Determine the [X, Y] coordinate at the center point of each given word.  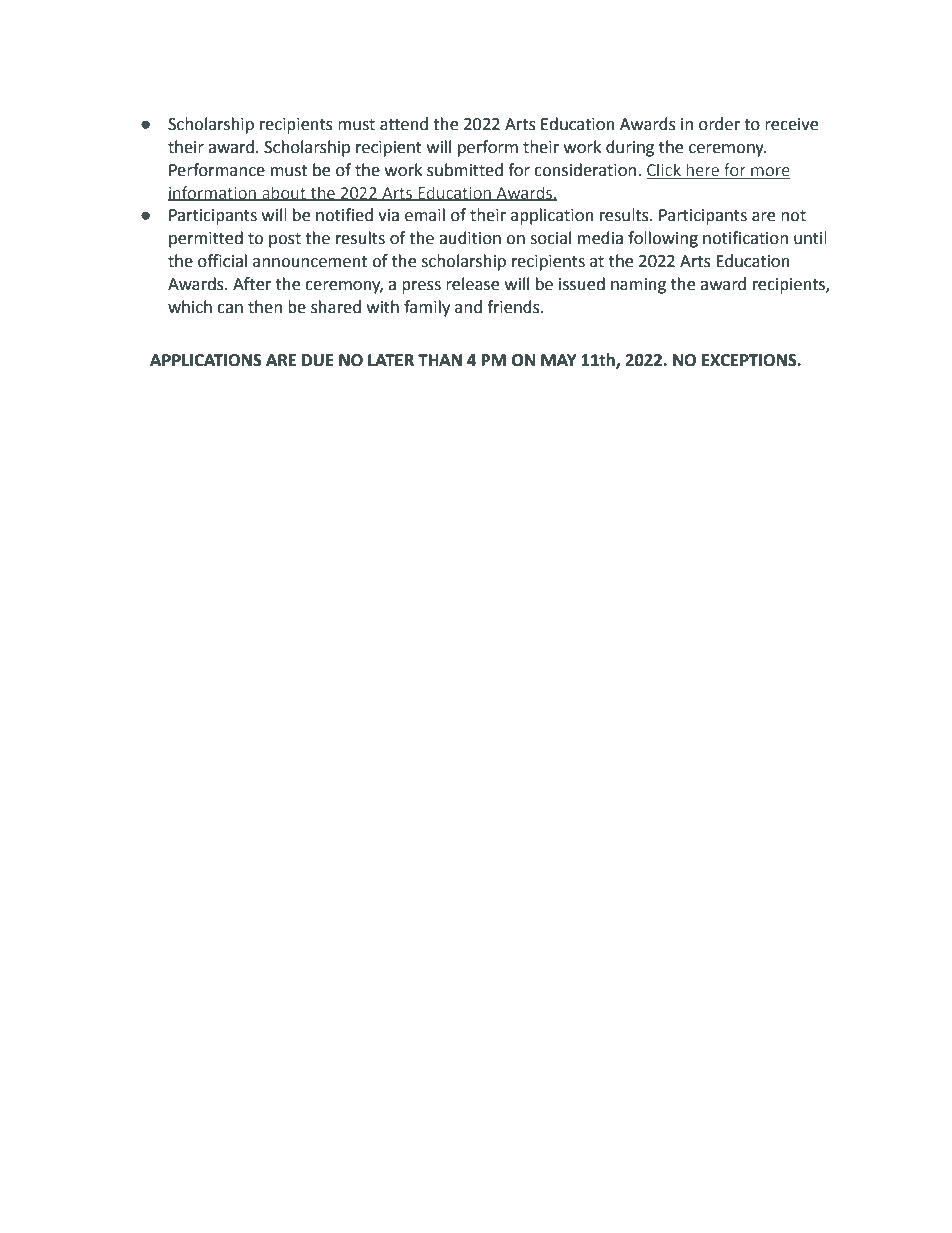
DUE [318, 360]
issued [582, 284]
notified [344, 215]
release [472, 284]
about [284, 193]
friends [514, 307]
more [769, 172]
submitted [465, 170]
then [265, 307]
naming [638, 286]
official [222, 261]
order [719, 124]
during [630, 148]
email [425, 215]
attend [404, 124]
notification [745, 238]
